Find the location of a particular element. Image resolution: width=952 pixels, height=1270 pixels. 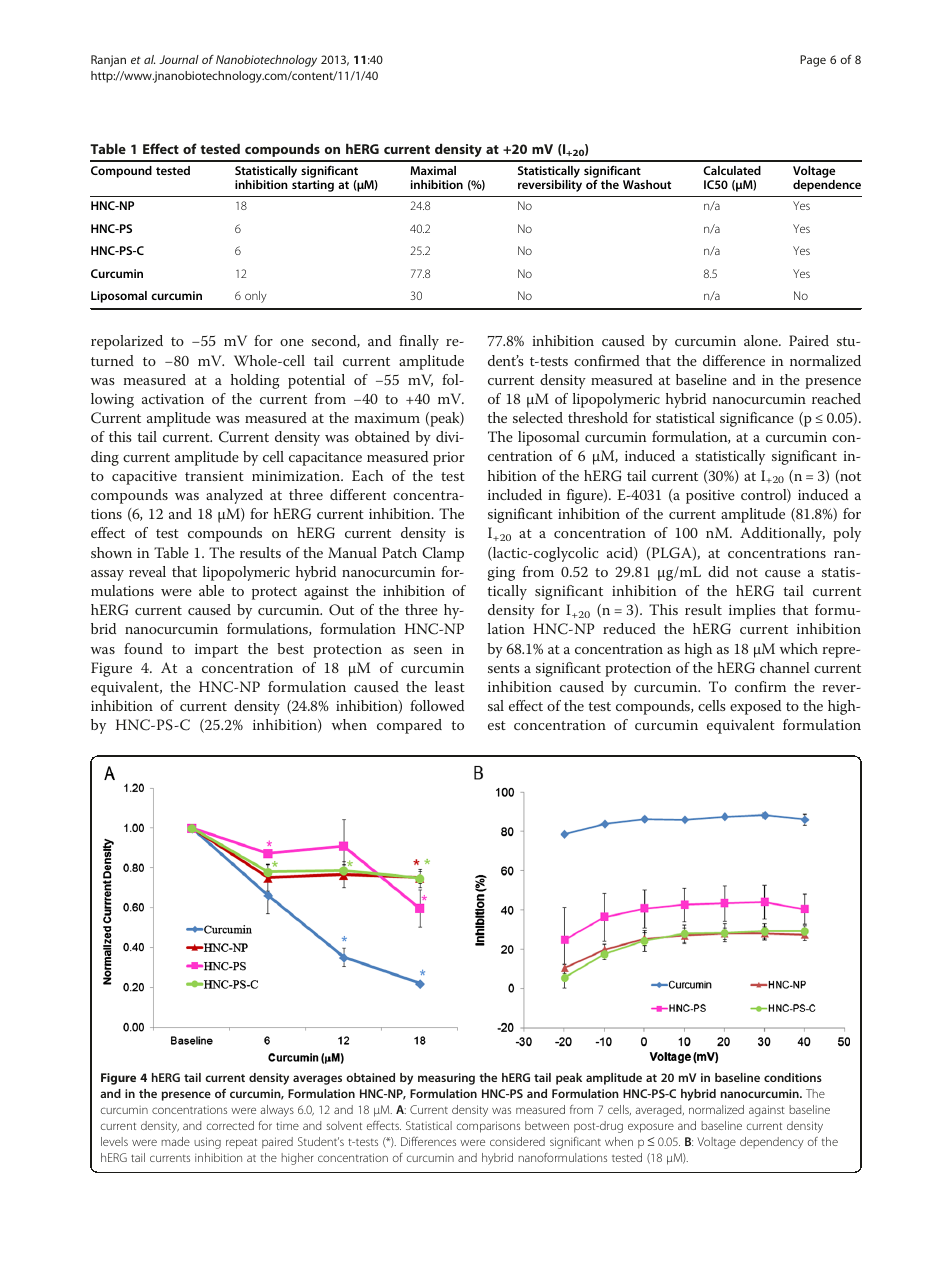

exposed is located at coordinates (755, 707).
